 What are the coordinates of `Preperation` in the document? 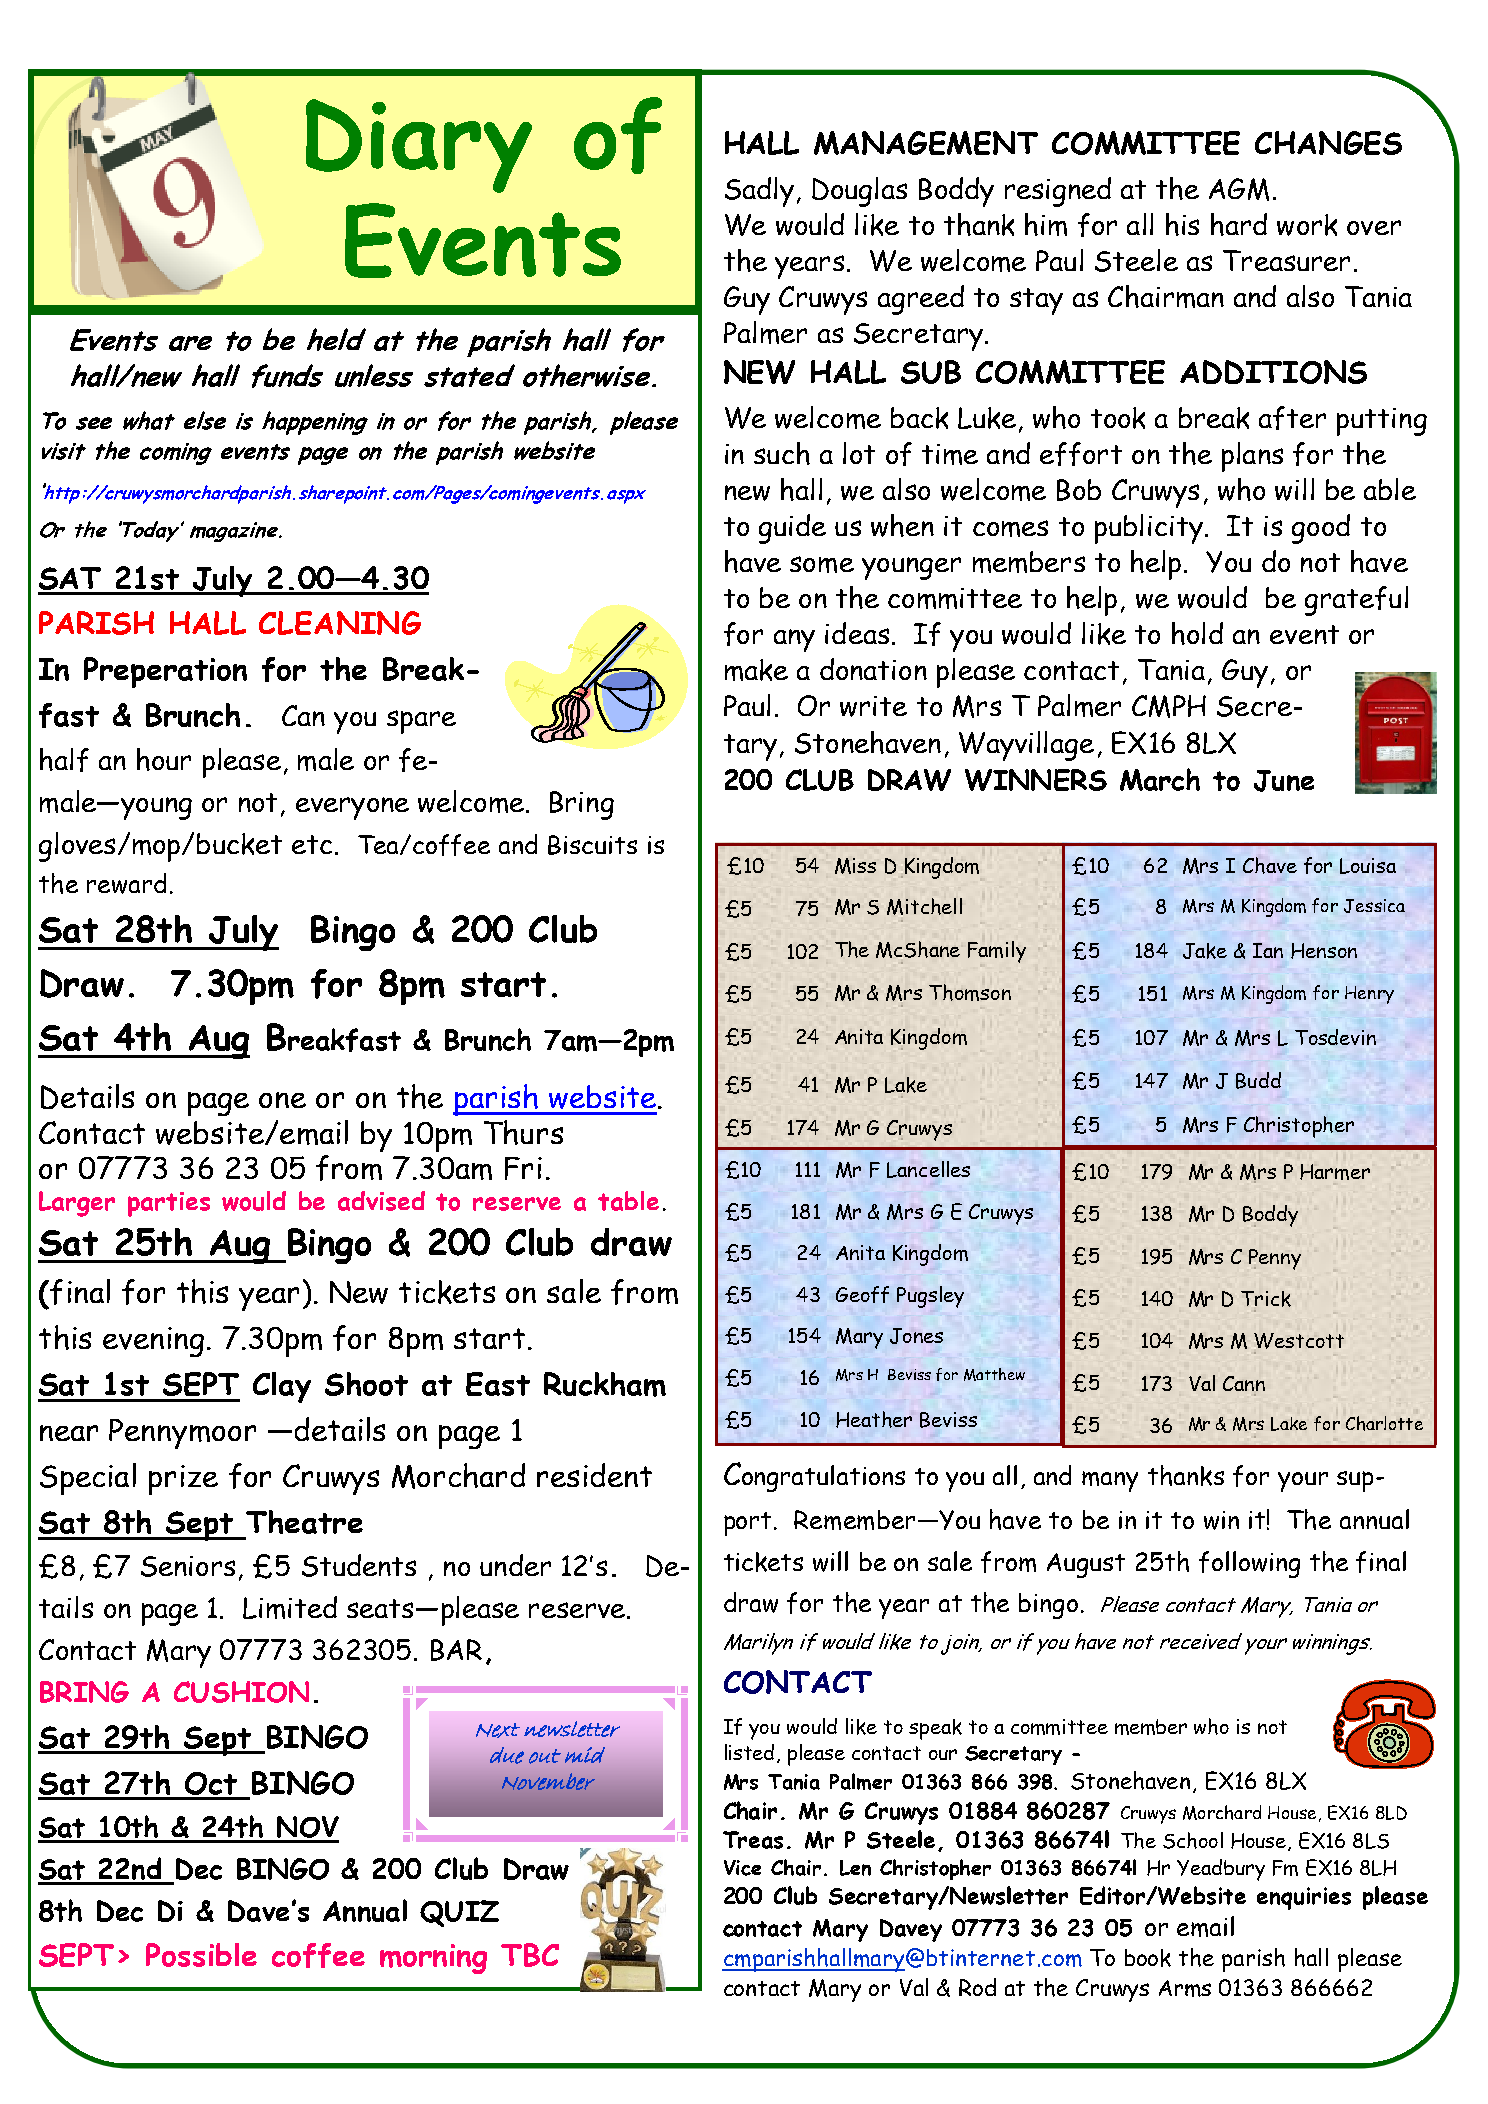 It's located at (165, 672).
